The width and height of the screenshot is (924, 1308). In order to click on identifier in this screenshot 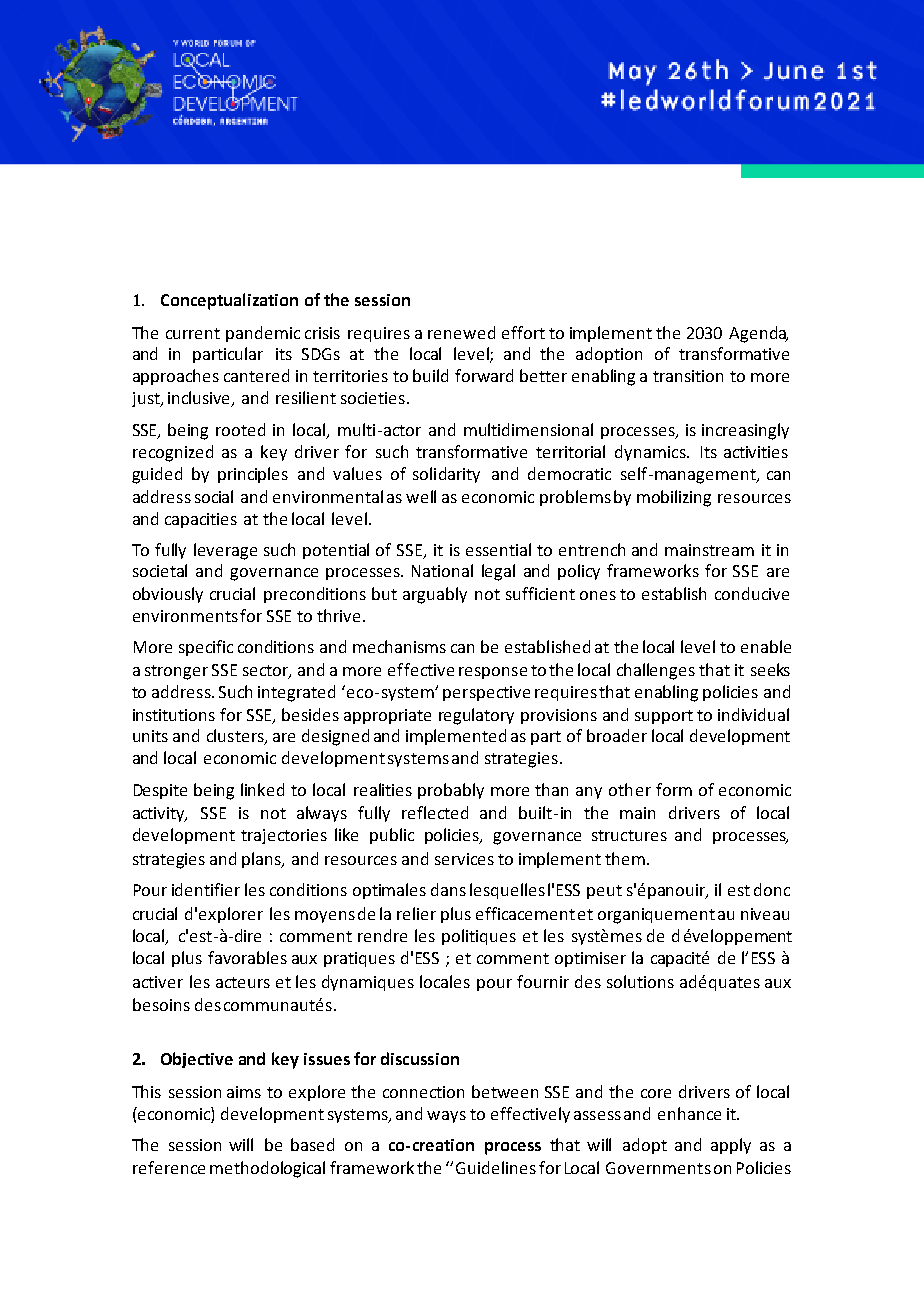, I will do `click(206, 889)`.
